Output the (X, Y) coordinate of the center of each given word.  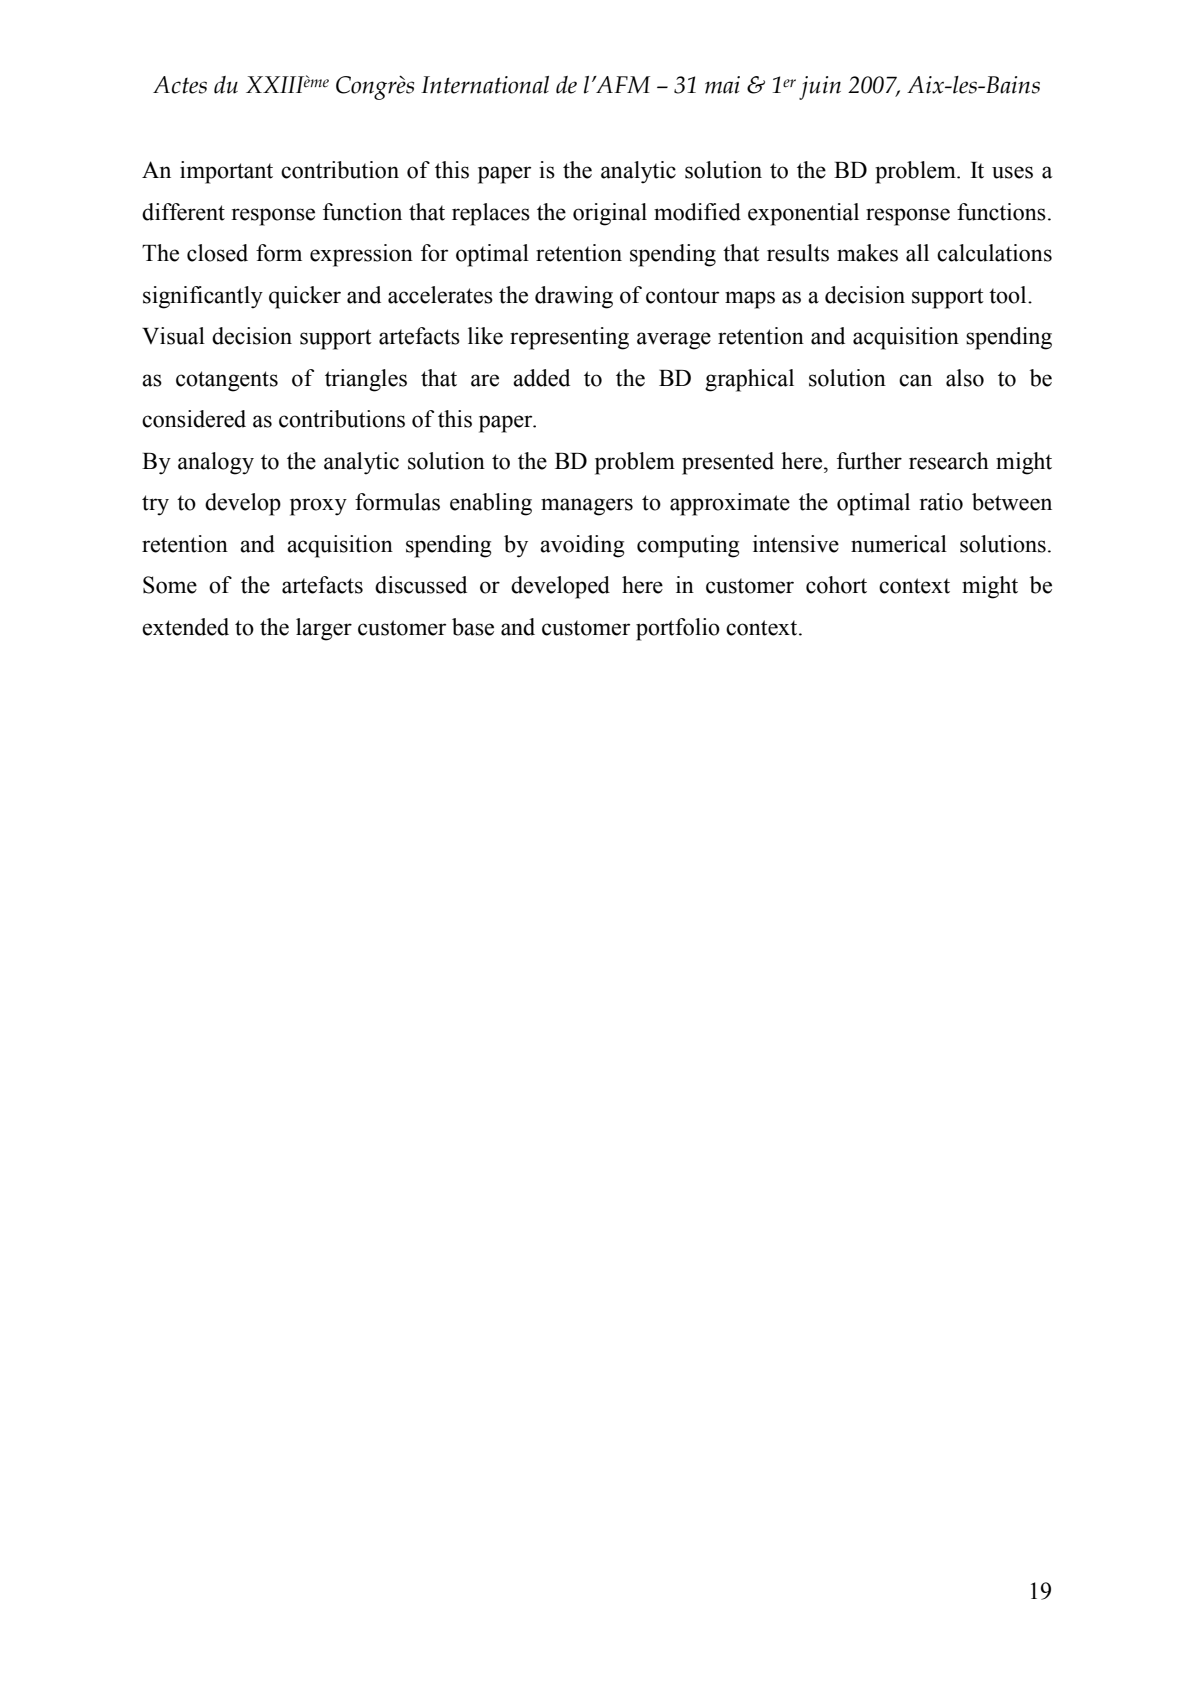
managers (587, 507)
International (485, 85)
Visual (173, 336)
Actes (180, 85)
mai (722, 85)
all (917, 253)
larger (324, 629)
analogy (216, 463)
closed (217, 253)
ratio (941, 502)
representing (569, 338)
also (965, 378)
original (610, 214)
